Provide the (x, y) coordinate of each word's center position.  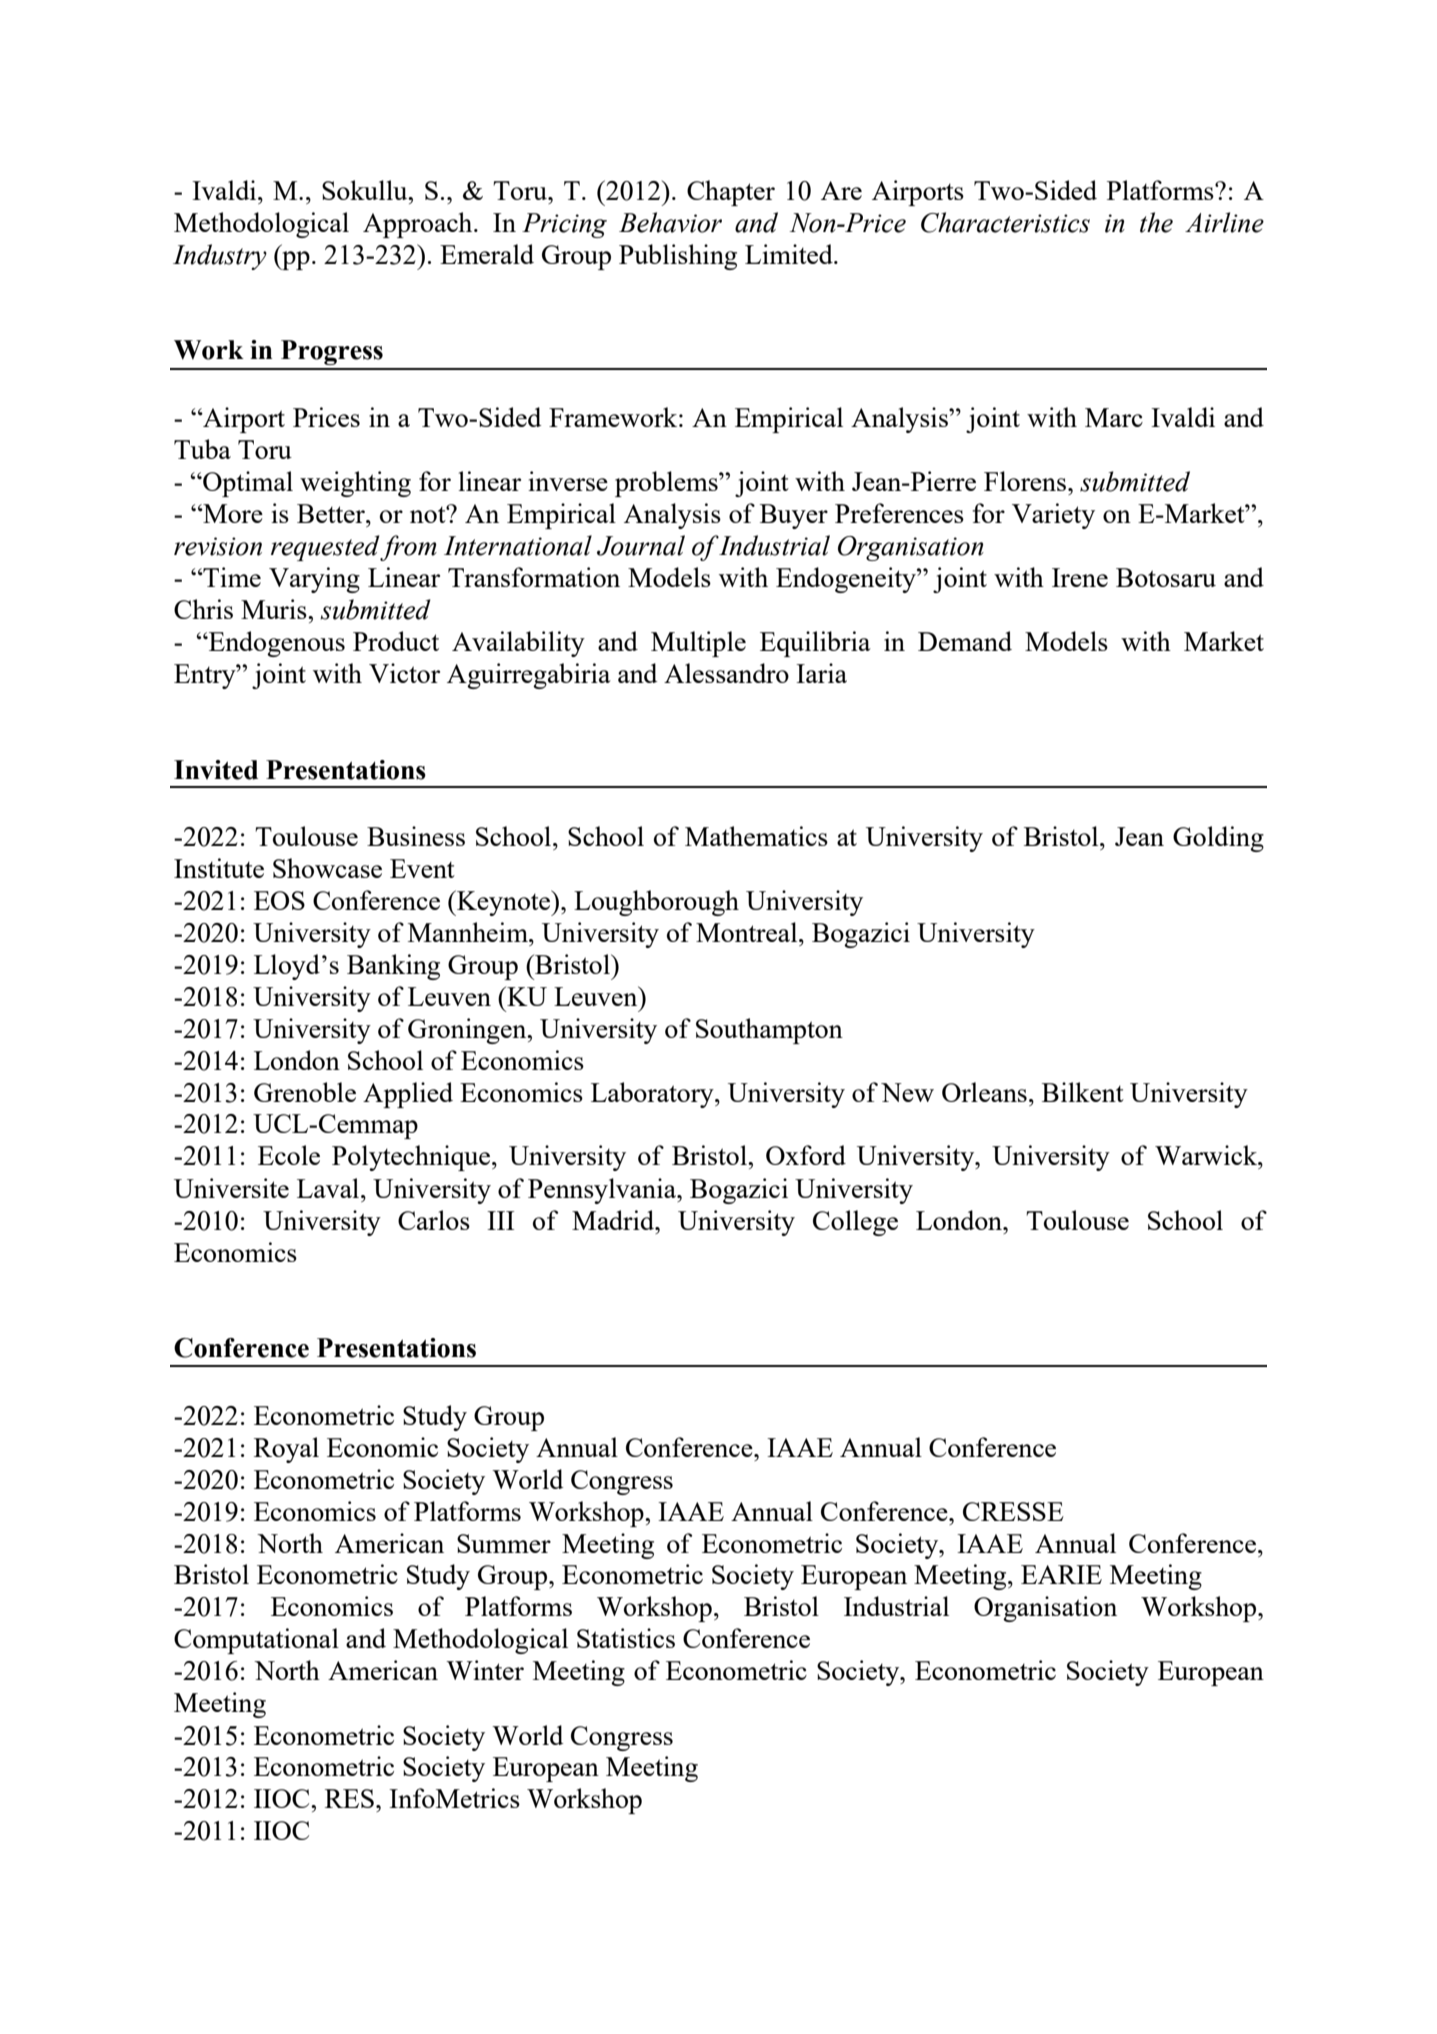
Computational (256, 1641)
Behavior (670, 222)
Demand (965, 641)
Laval (329, 1188)
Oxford (806, 1155)
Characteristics (1005, 222)
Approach (419, 225)
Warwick (1207, 1155)
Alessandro (726, 673)
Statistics (626, 1638)
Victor (404, 673)
